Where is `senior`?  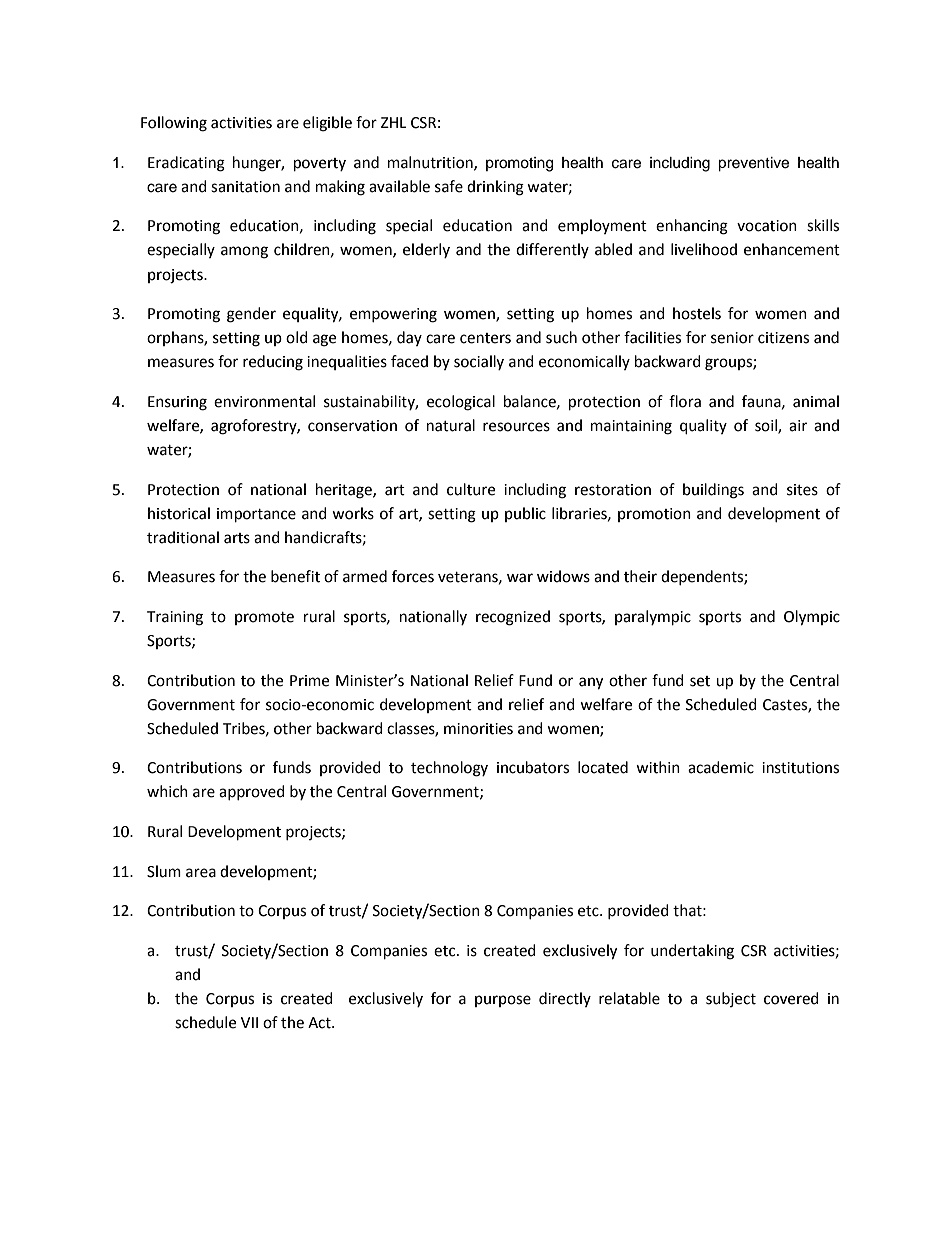
senior is located at coordinates (732, 338).
